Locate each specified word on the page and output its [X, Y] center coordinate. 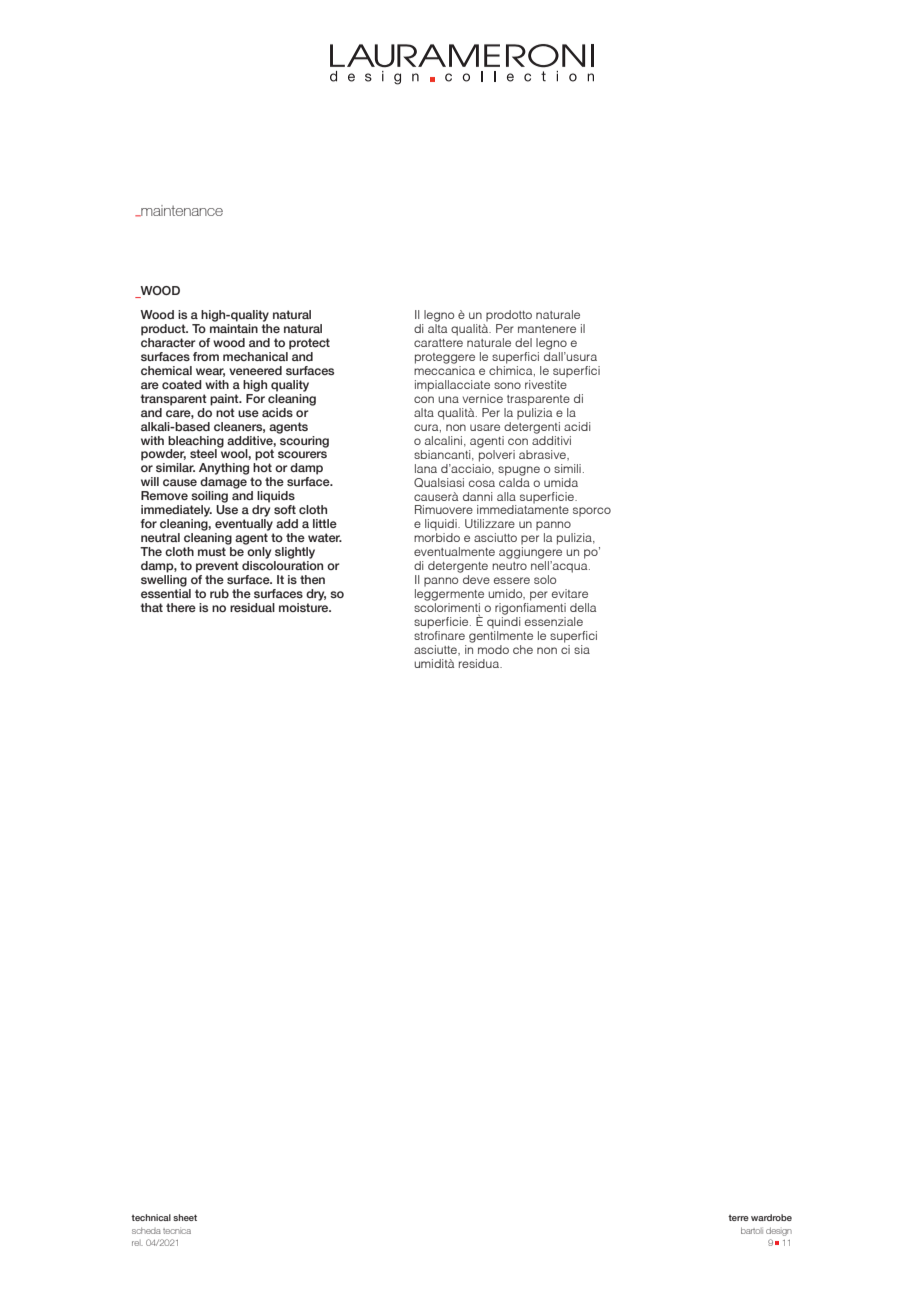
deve [476, 579]
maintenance [181, 211]
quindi [504, 623]
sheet [185, 1217]
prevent [217, 567]
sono [507, 385]
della [583, 607]
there [181, 607]
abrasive [543, 454]
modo [493, 649]
